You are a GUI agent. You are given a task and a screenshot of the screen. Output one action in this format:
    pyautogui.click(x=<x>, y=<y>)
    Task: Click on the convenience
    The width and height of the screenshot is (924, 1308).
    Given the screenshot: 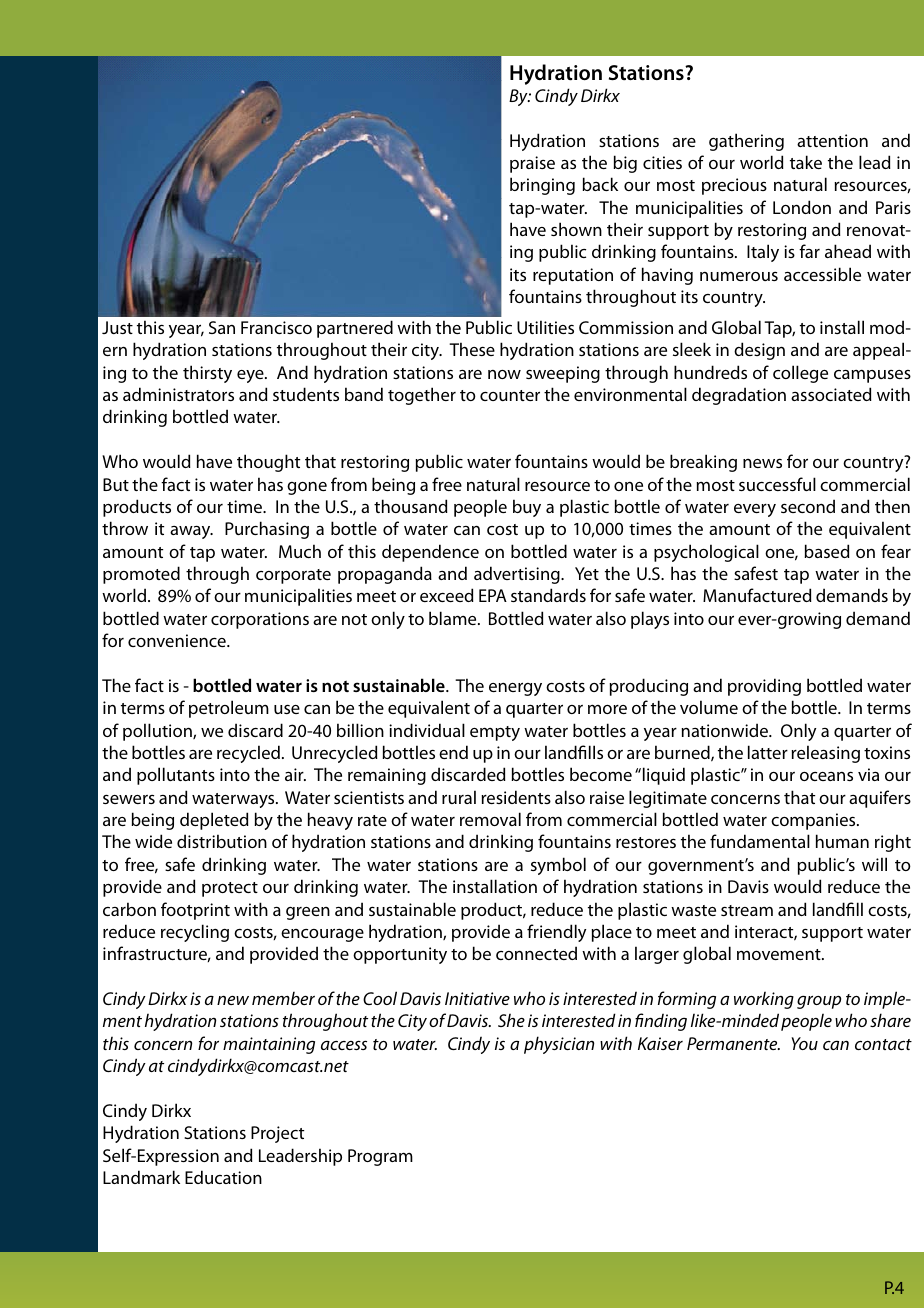 What is the action you would take?
    pyautogui.click(x=178, y=640)
